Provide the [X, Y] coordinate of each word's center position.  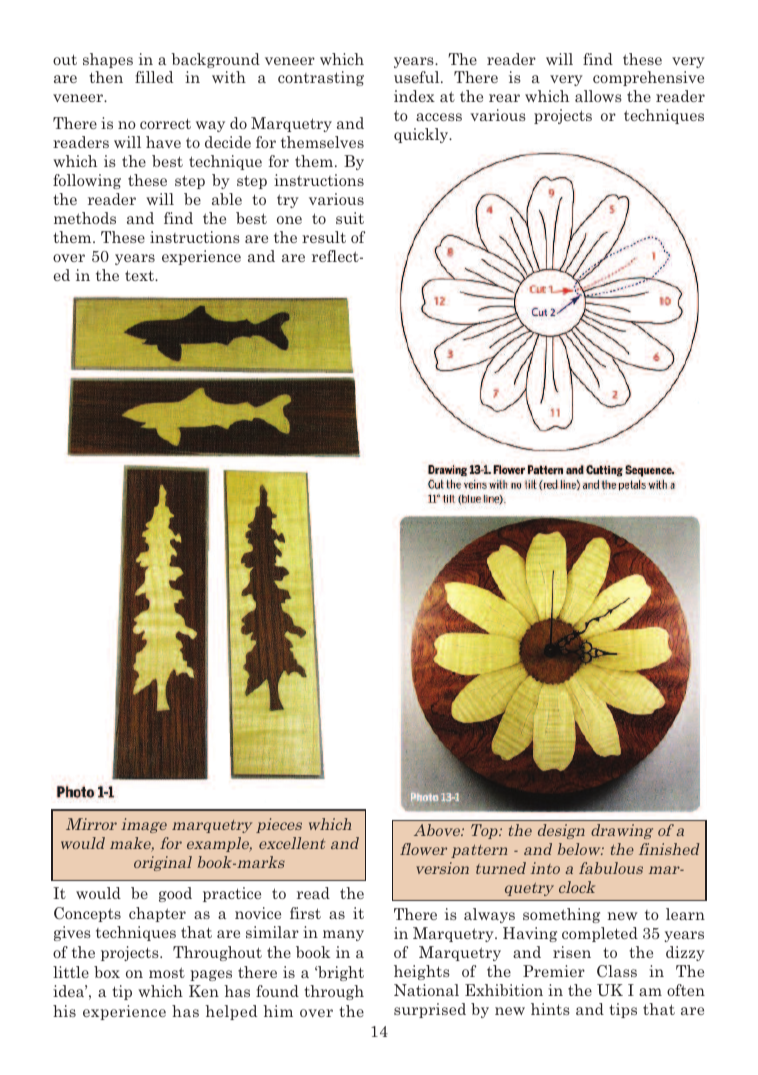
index [414, 96]
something [561, 915]
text [140, 275]
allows [598, 96]
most [167, 972]
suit [350, 218]
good [175, 894]
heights [422, 972]
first [305, 913]
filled [154, 77]
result [324, 237]
